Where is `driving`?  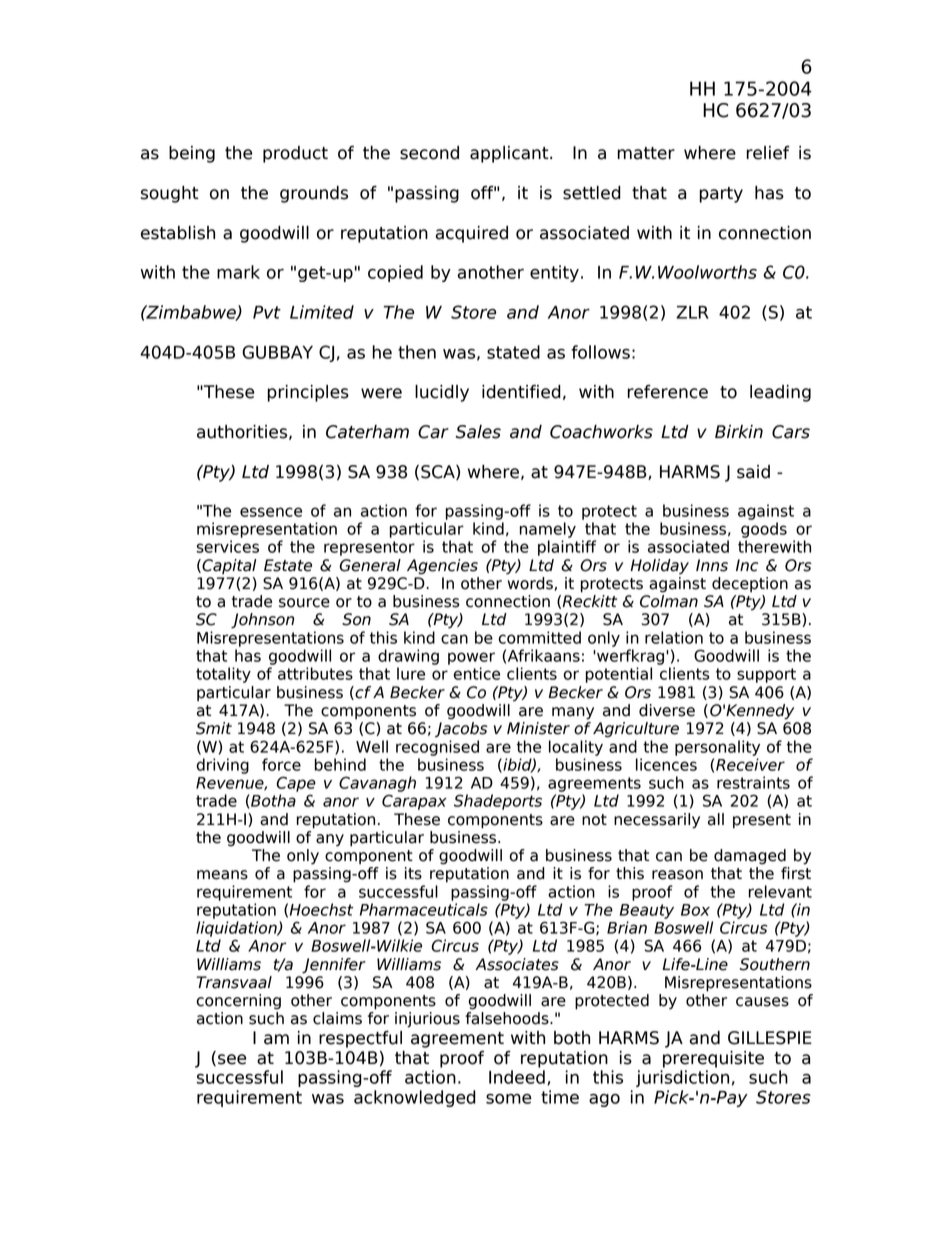
driving is located at coordinates (222, 766).
